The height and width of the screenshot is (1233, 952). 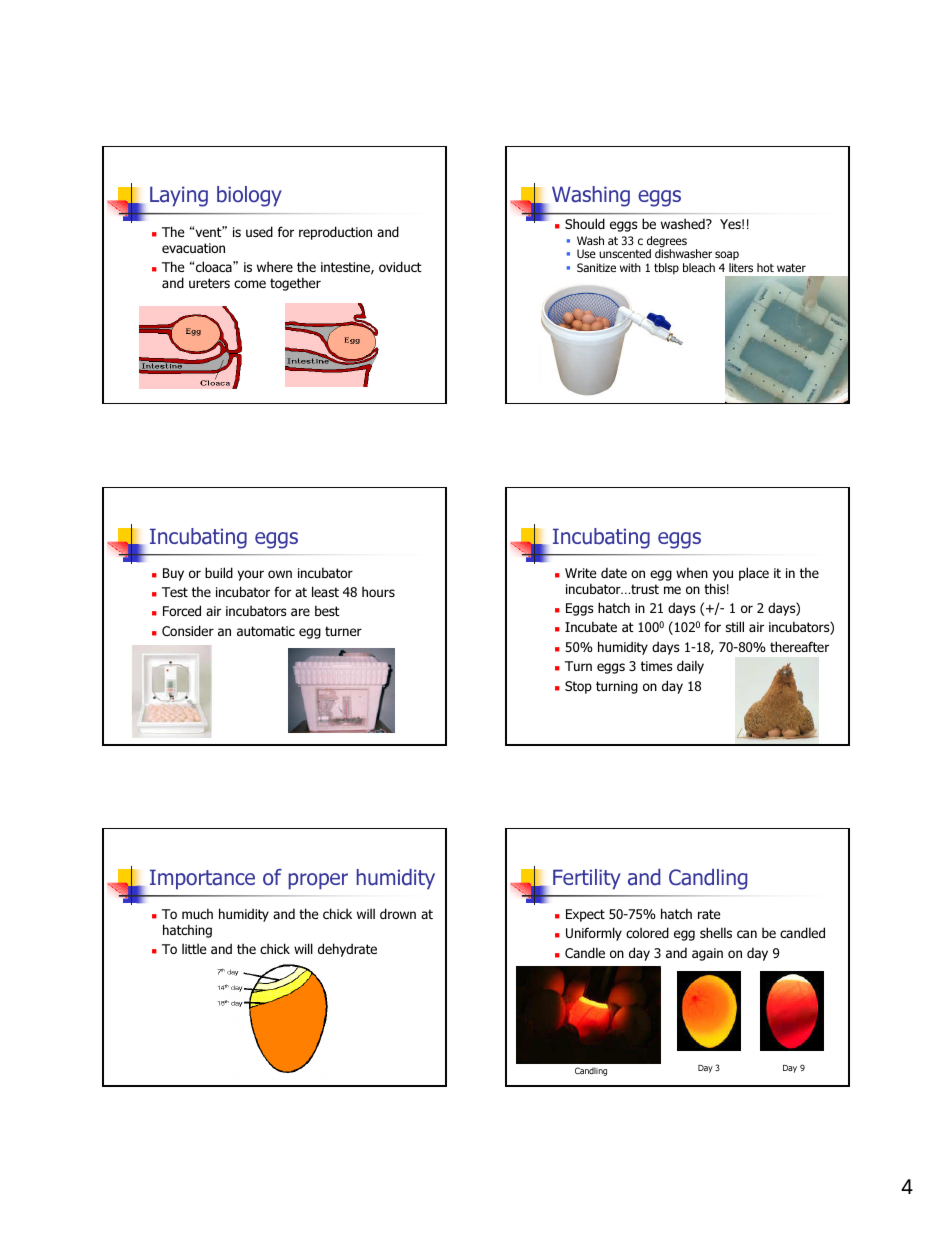 What do you see at coordinates (197, 913) in the screenshot?
I see `much` at bounding box center [197, 913].
